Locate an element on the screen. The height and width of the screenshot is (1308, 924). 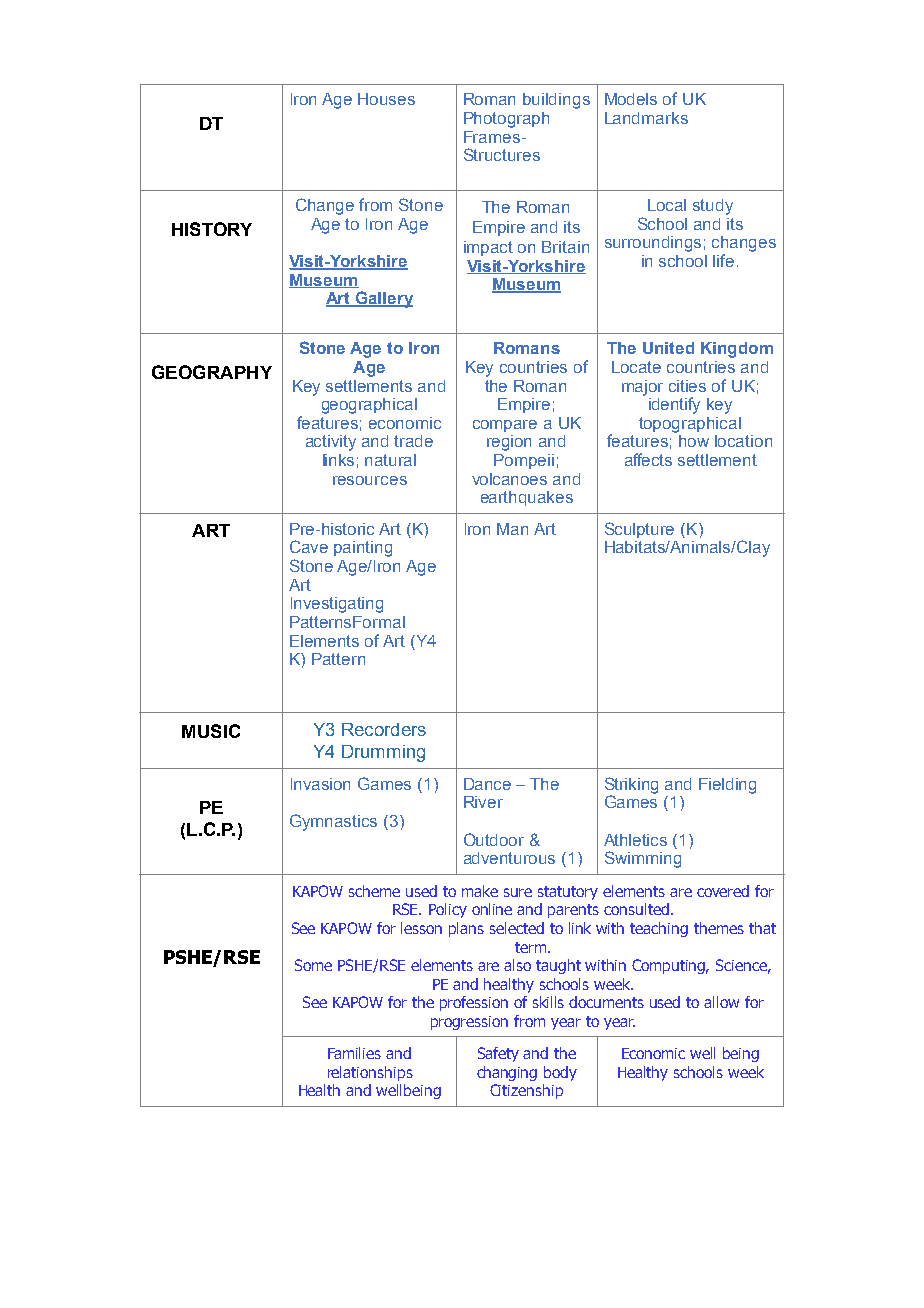
region is located at coordinates (509, 443).
